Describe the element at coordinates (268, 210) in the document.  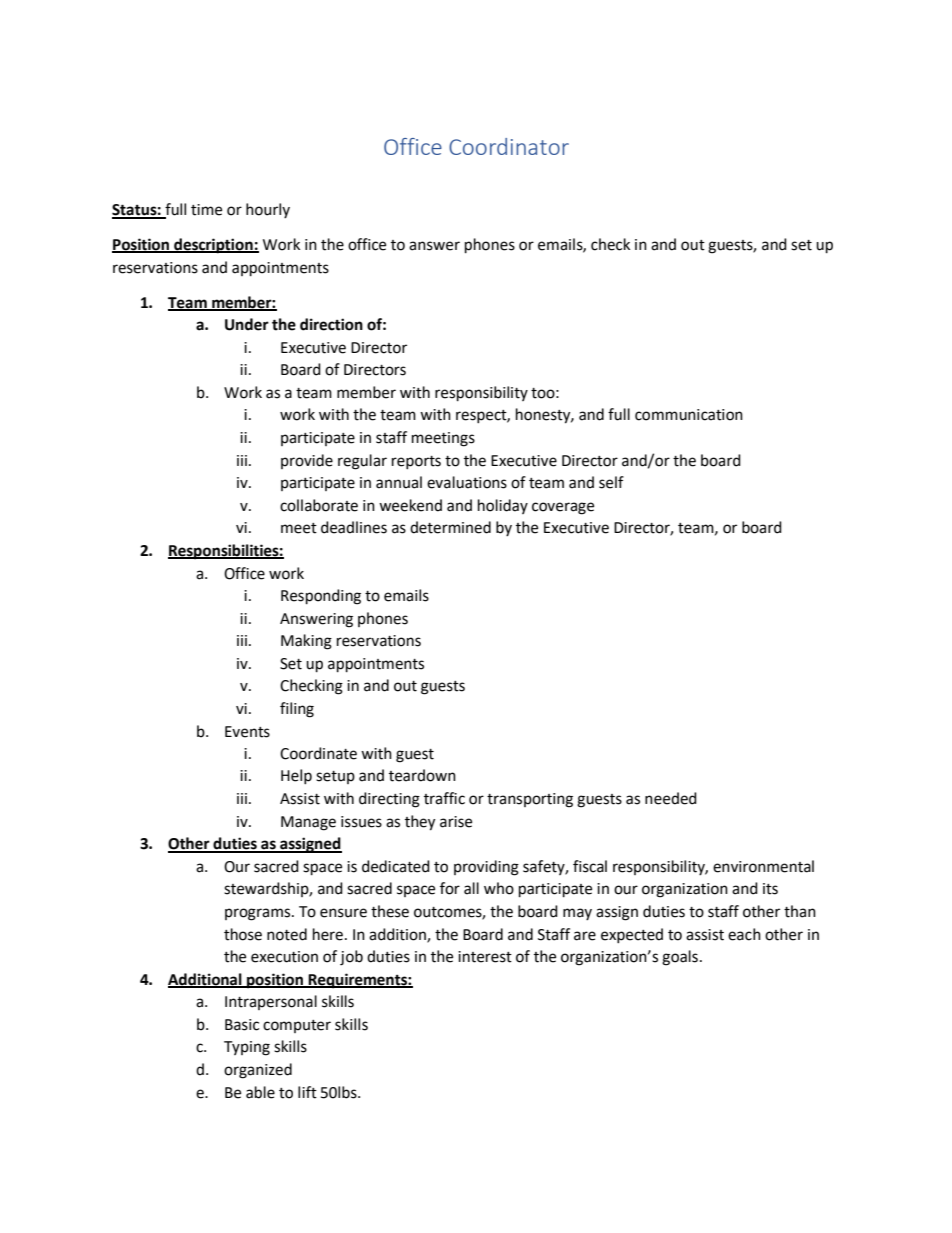
I see `hourly` at that location.
